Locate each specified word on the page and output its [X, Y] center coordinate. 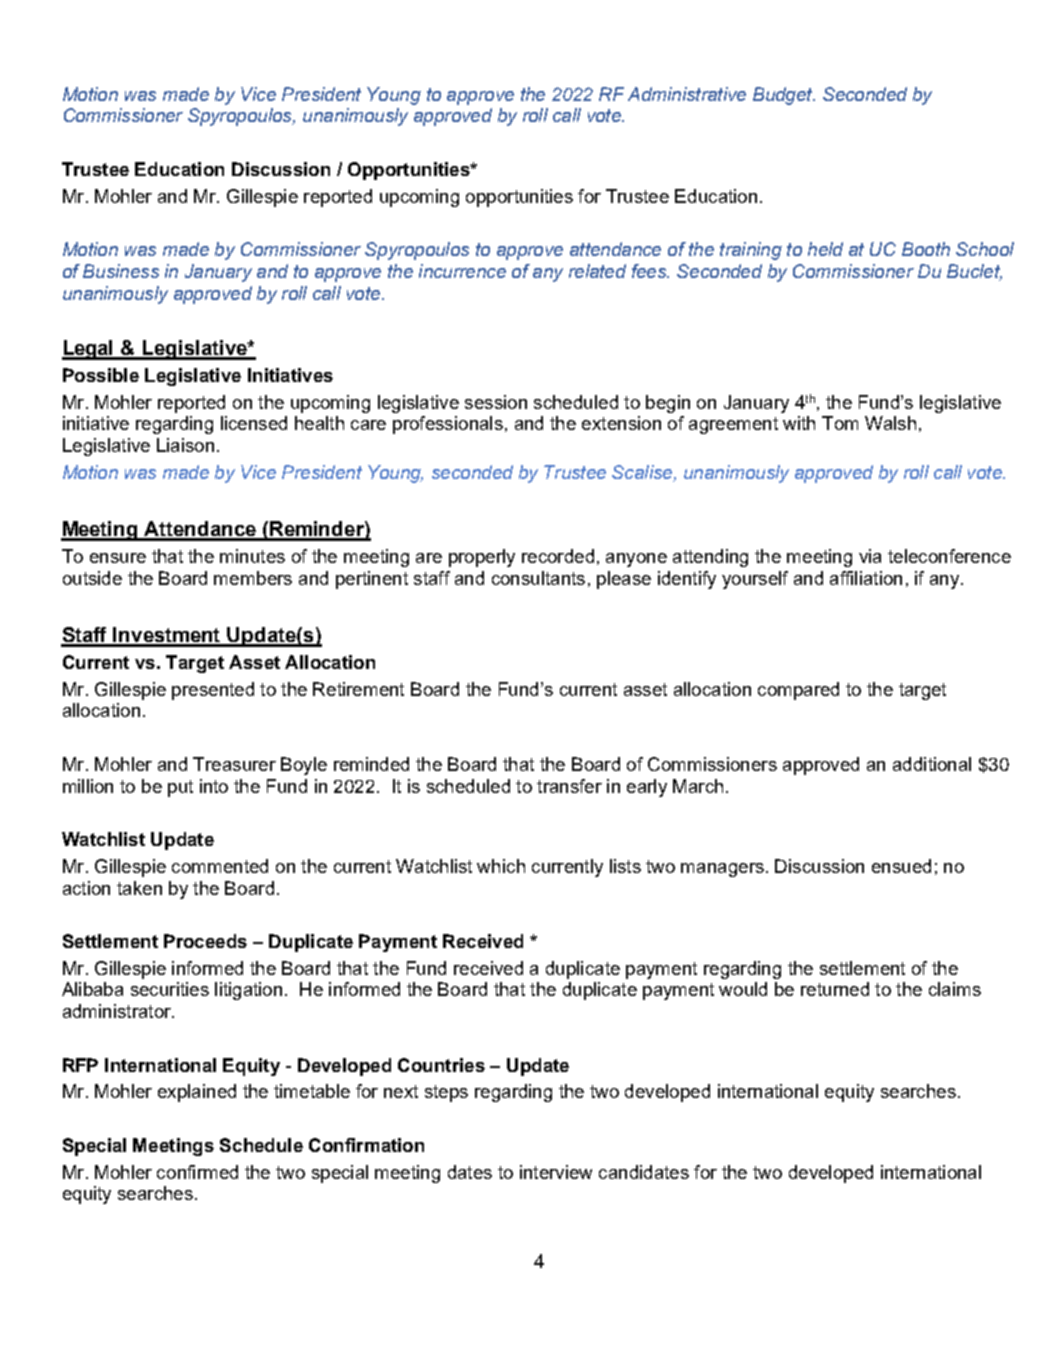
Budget [784, 96]
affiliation [866, 578]
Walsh [890, 423]
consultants [538, 578]
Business [121, 271]
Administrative [687, 94]
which [501, 866]
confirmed [197, 1172]
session [496, 402]
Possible [101, 375]
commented [220, 866]
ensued [901, 866]
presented [213, 691]
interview [556, 1172]
